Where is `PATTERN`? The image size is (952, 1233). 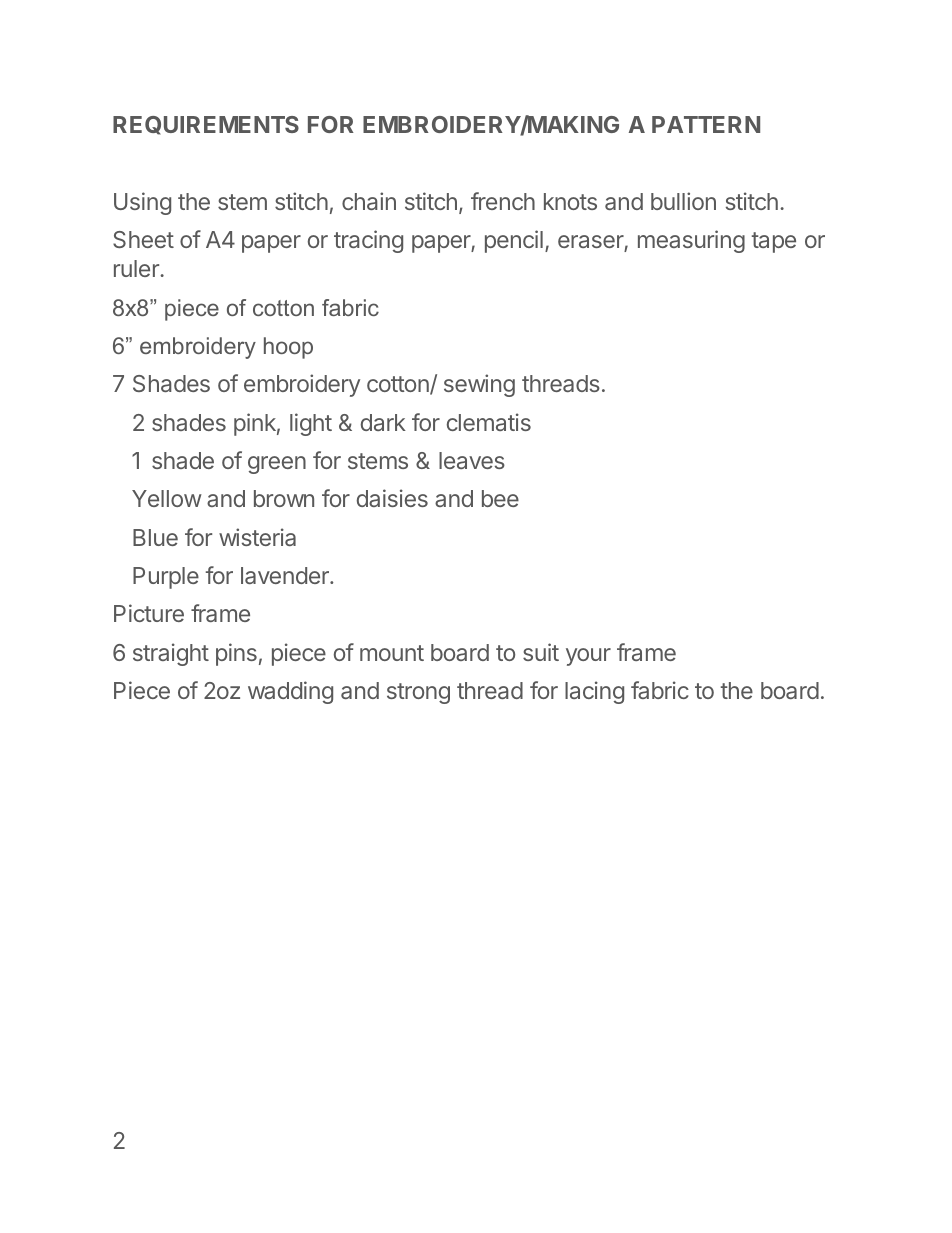
PATTERN is located at coordinates (706, 124).
